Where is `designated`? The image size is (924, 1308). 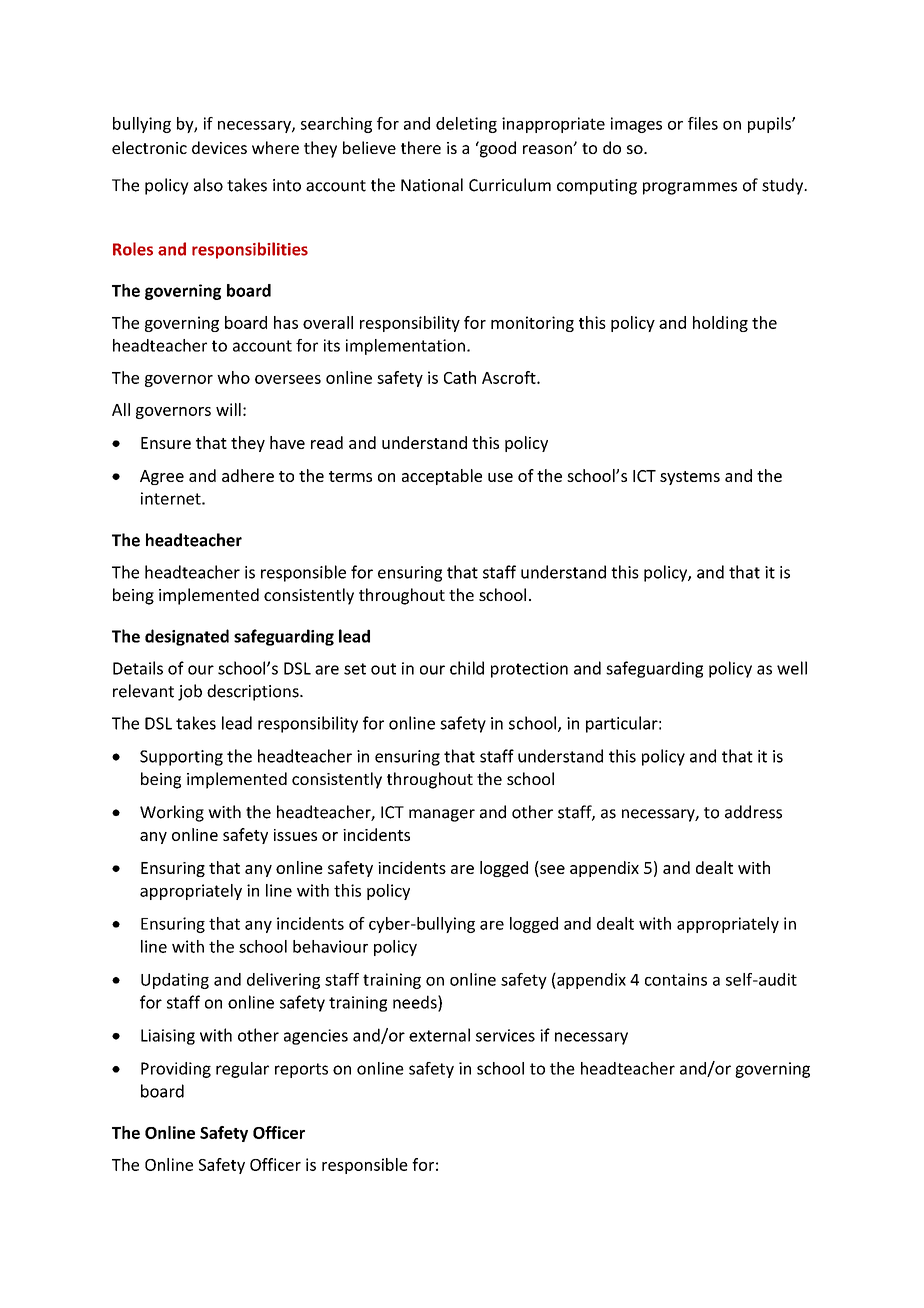
designated is located at coordinates (187, 637).
